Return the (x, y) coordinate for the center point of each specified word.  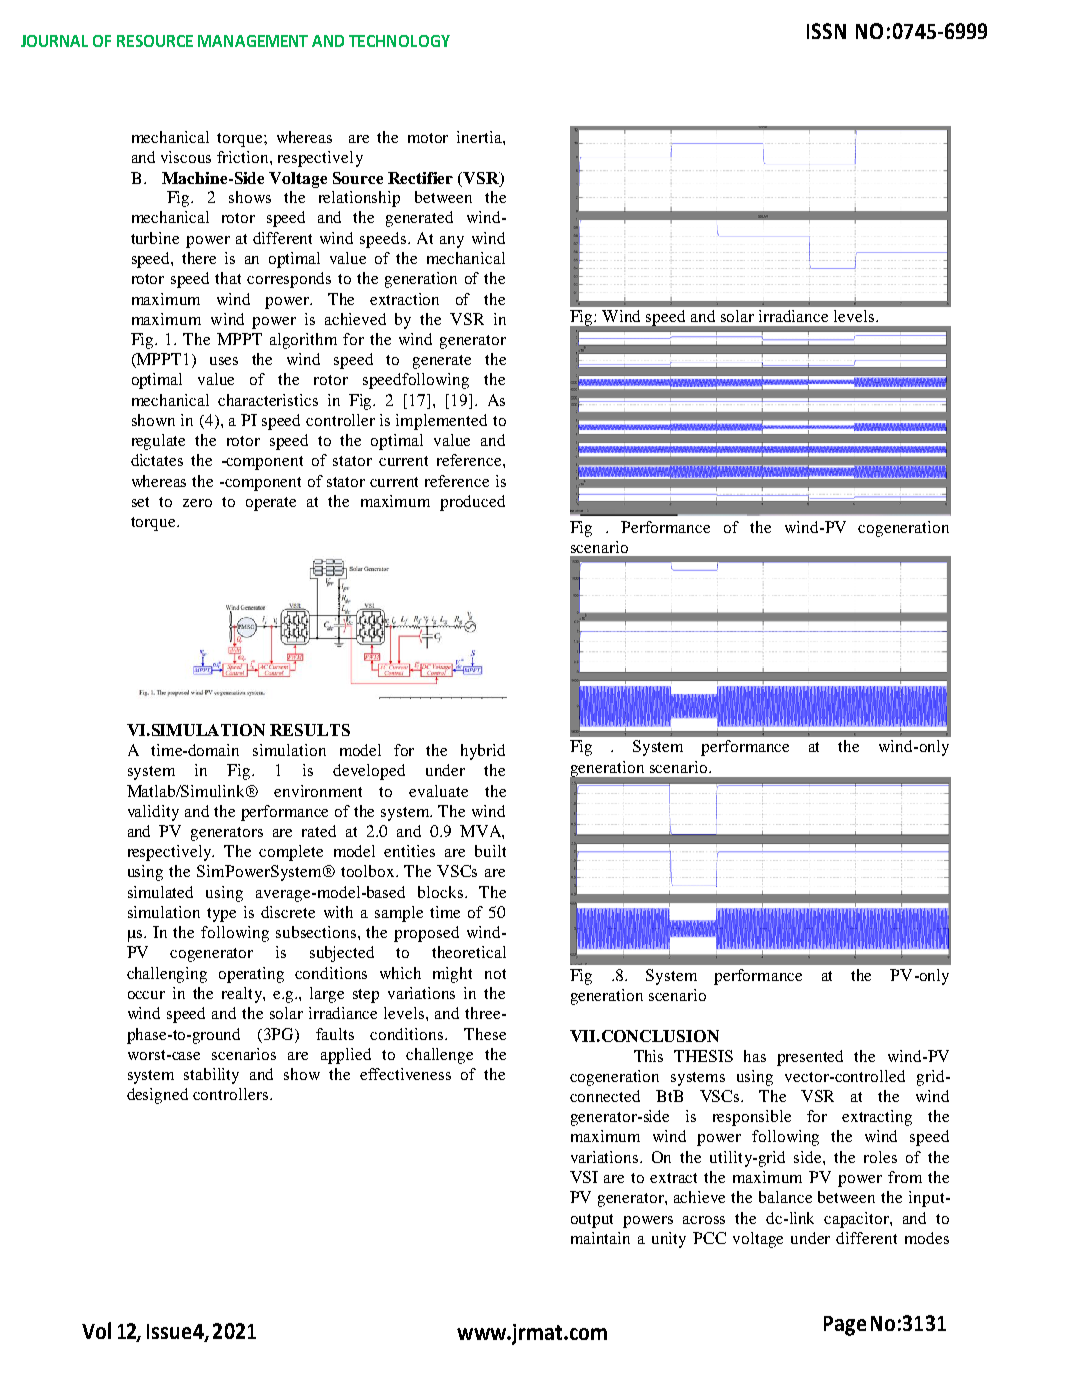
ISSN (826, 31)
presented (810, 1058)
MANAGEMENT (253, 41)
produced (472, 503)
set (140, 502)
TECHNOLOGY (399, 41)
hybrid (483, 752)
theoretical (469, 952)
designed (157, 1096)
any (452, 242)
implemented (441, 422)
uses (224, 361)
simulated (160, 892)
